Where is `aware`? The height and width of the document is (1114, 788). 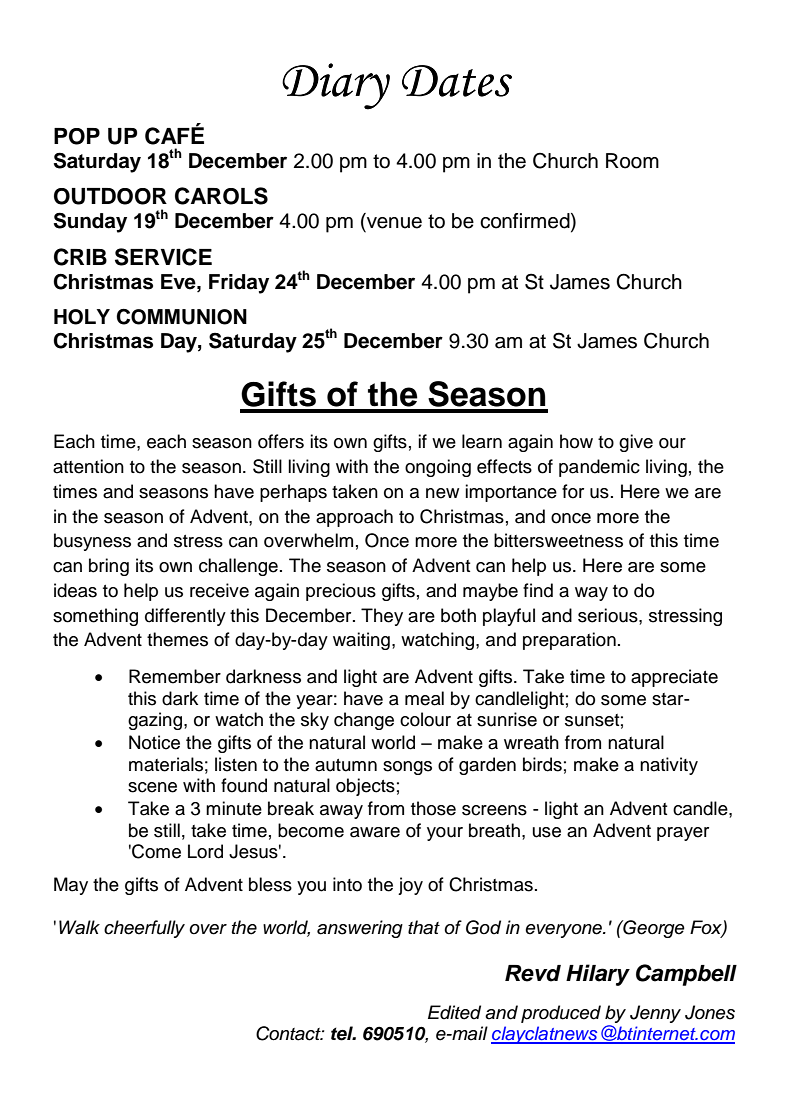 aware is located at coordinates (375, 832).
